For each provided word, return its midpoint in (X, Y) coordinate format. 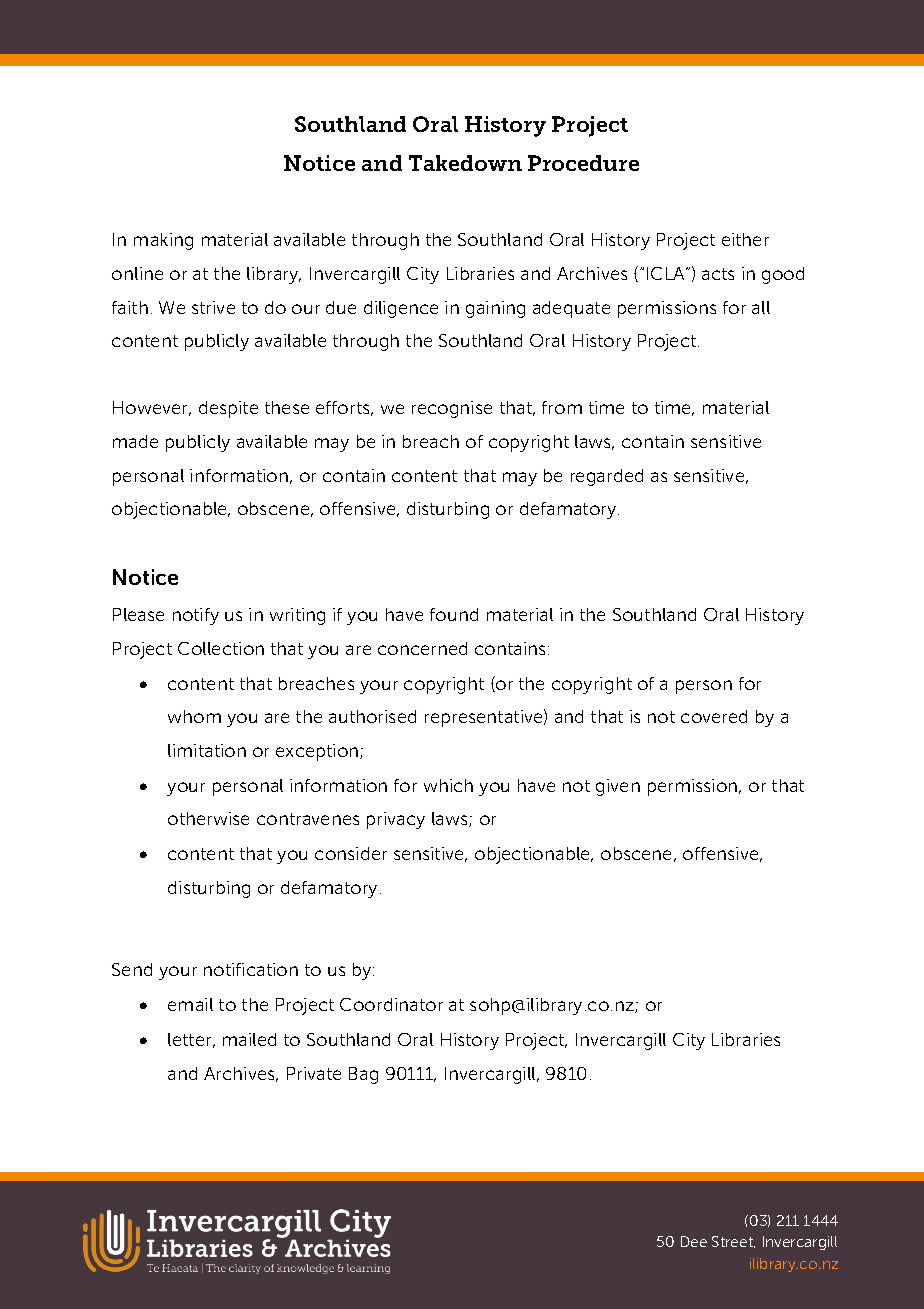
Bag (363, 1075)
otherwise (208, 818)
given (618, 787)
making (163, 241)
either (745, 239)
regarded (607, 477)
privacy (396, 820)
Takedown (465, 163)
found (454, 614)
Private (314, 1073)
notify (196, 616)
